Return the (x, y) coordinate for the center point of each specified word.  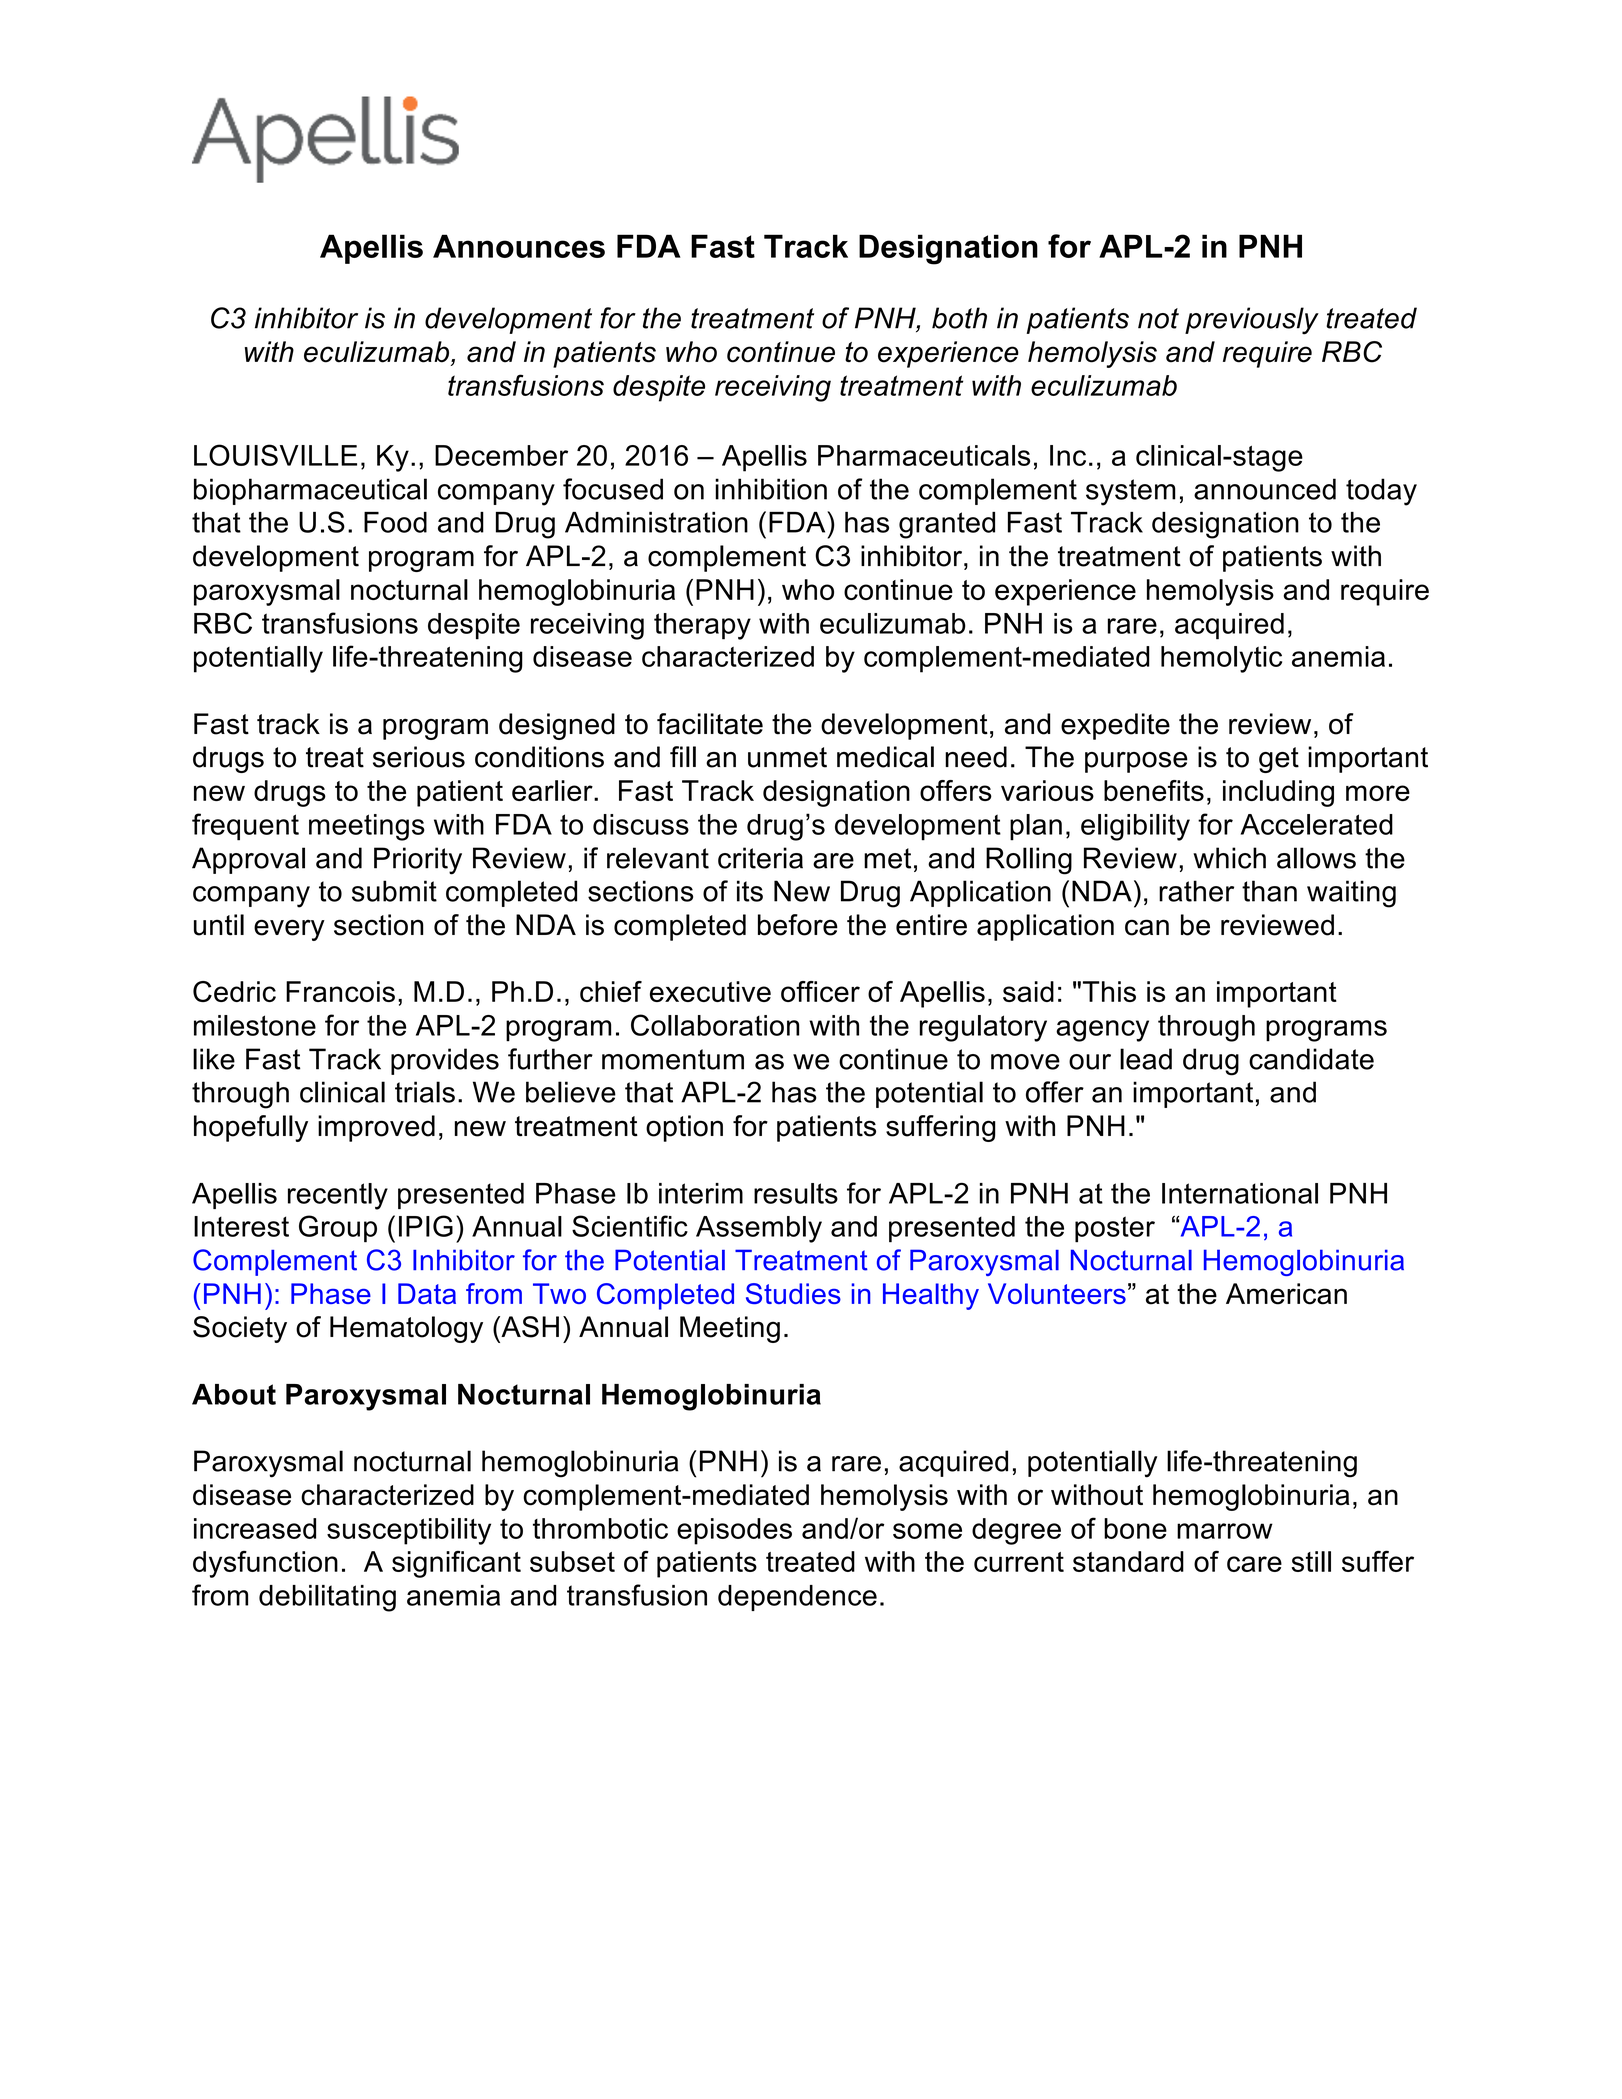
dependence (797, 1598)
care (1254, 1564)
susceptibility (409, 1531)
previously (1252, 321)
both (959, 318)
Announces (519, 246)
